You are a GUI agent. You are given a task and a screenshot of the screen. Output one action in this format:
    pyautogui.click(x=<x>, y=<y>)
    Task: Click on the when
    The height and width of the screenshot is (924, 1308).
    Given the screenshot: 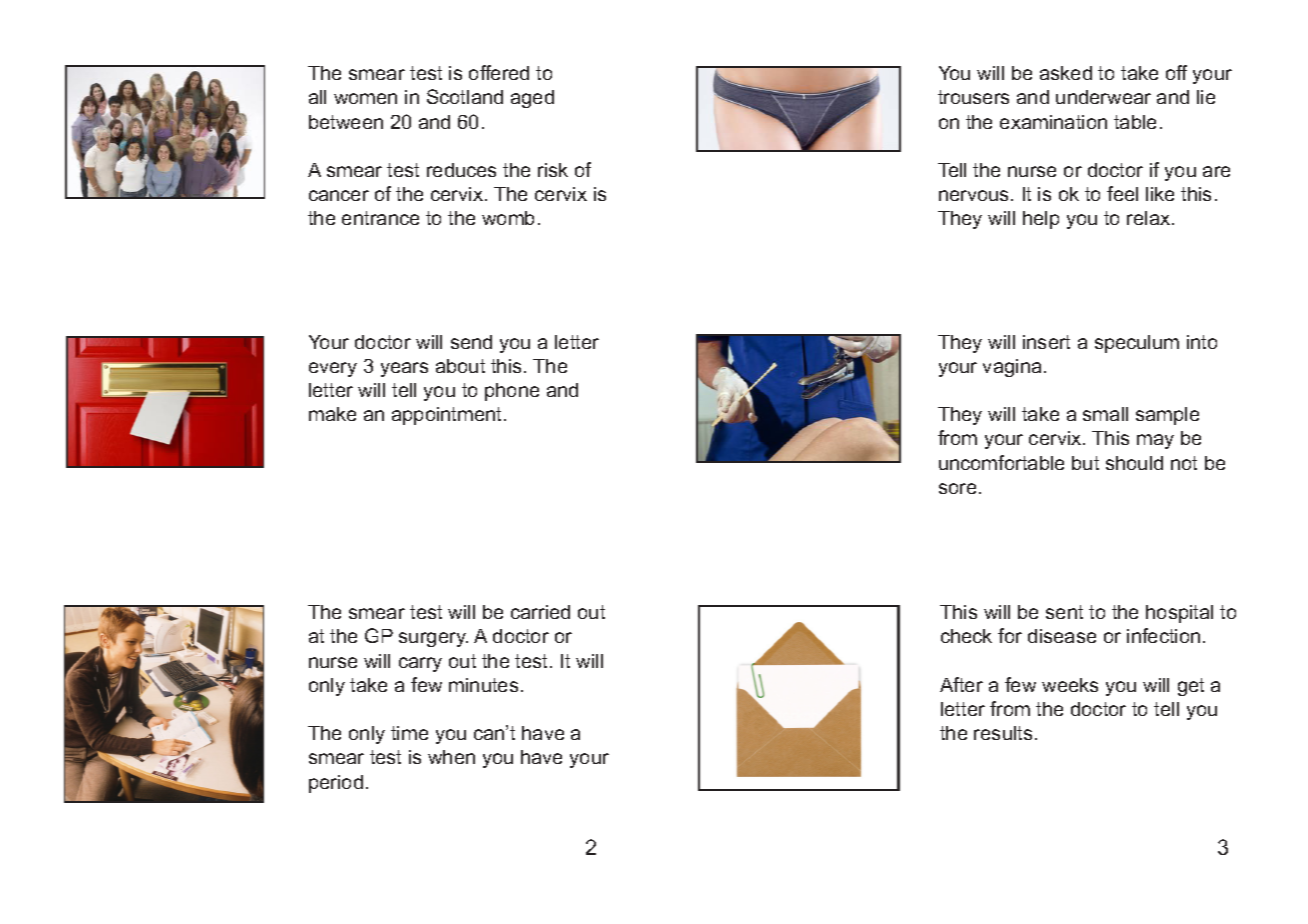 What is the action you would take?
    pyautogui.click(x=451, y=757)
